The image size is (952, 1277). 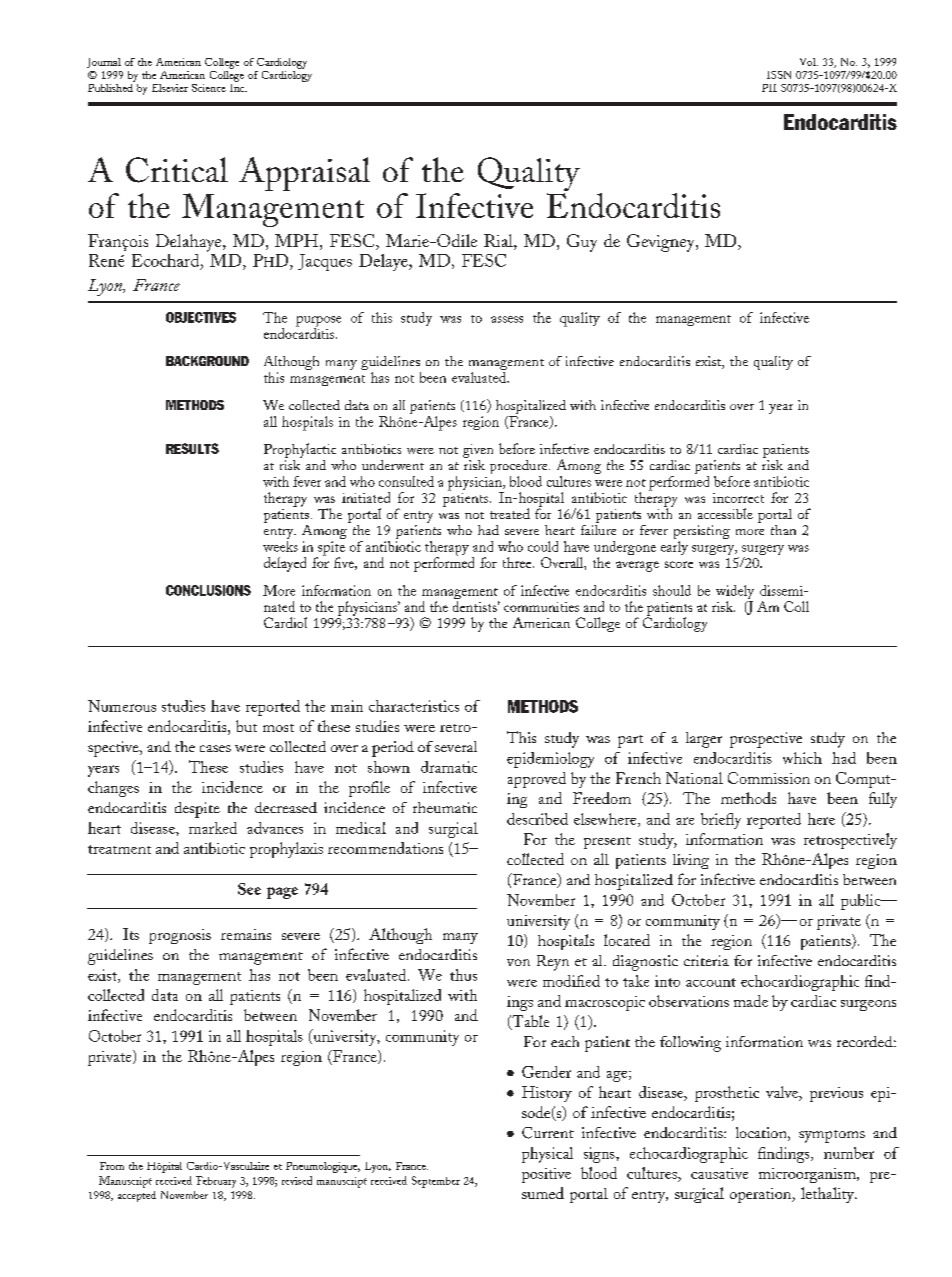 I want to click on February, so click(x=216, y=1182).
